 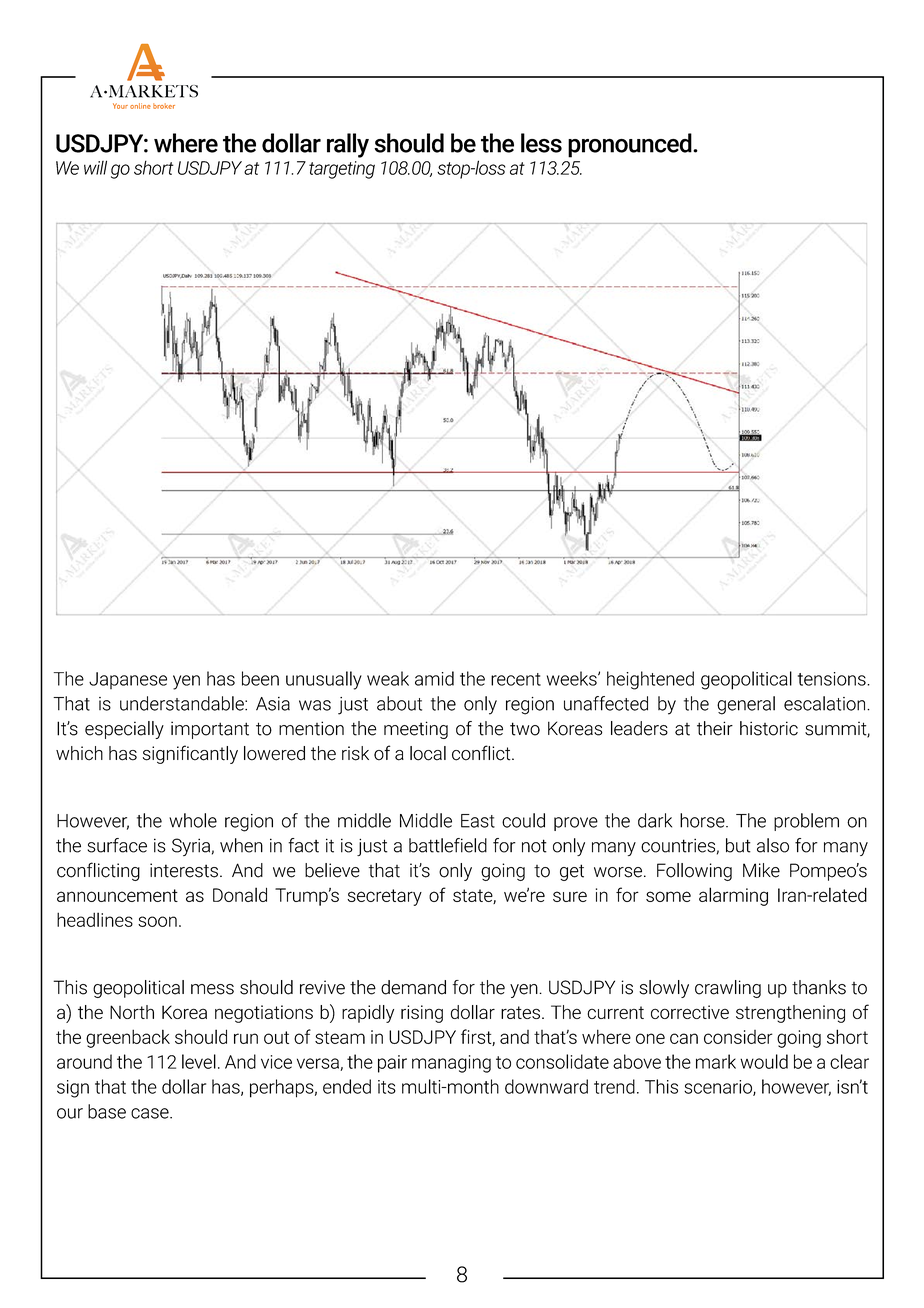 I want to click on less, so click(x=541, y=143).
